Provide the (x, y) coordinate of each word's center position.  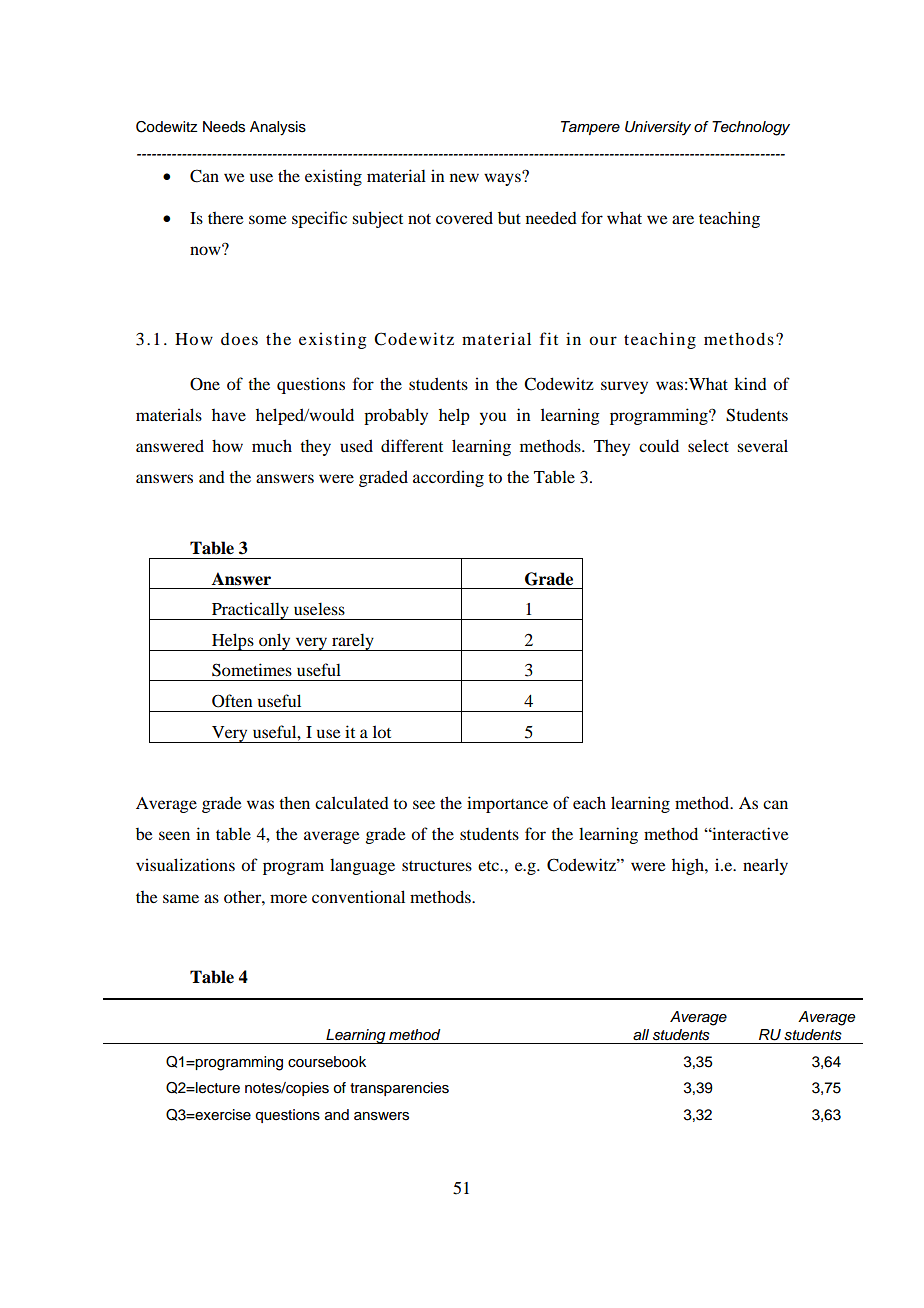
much (272, 445)
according (448, 478)
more (288, 898)
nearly (765, 866)
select (708, 445)
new (464, 177)
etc (490, 866)
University (658, 128)
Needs (224, 127)
